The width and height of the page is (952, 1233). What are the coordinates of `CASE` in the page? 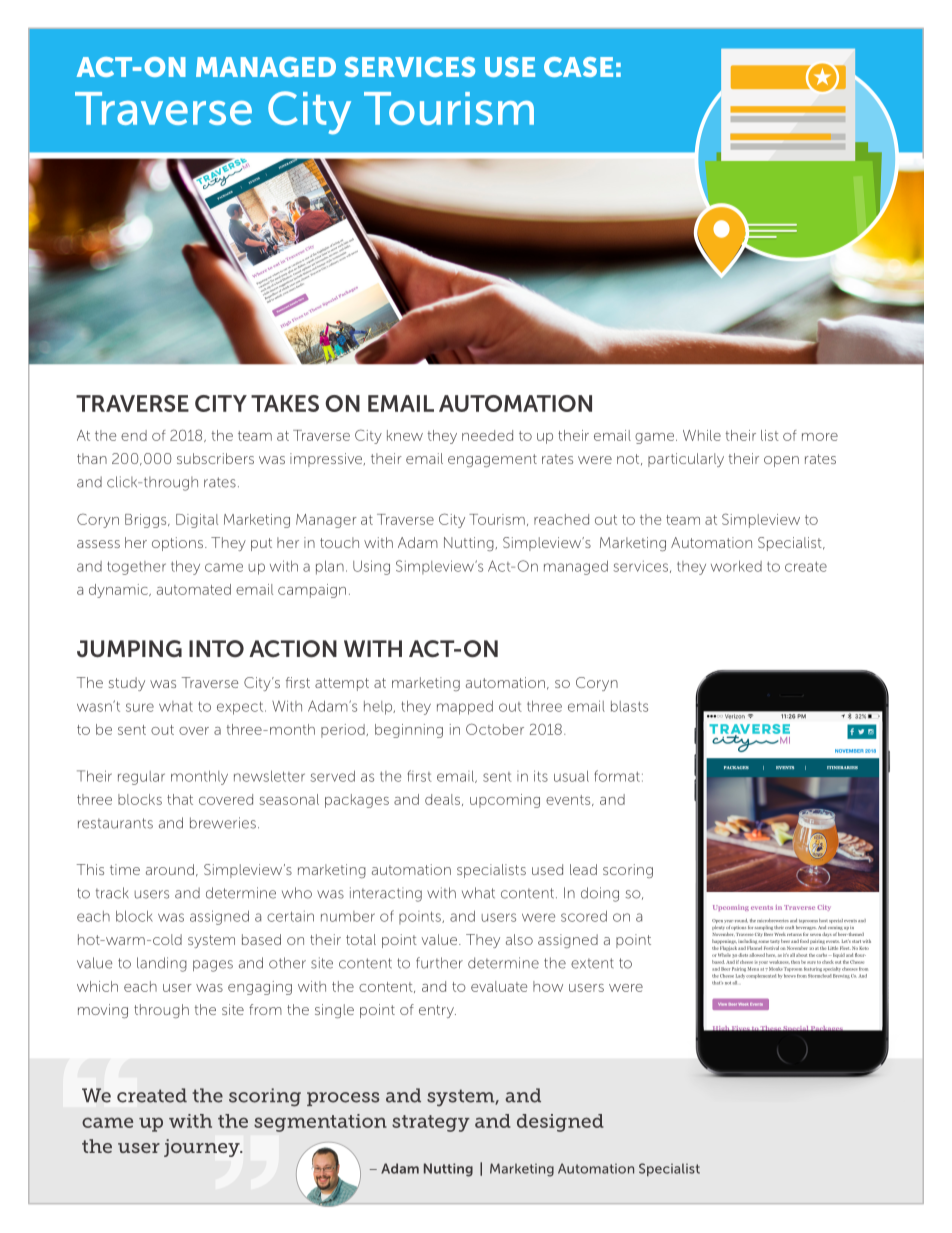 It's located at (578, 67).
